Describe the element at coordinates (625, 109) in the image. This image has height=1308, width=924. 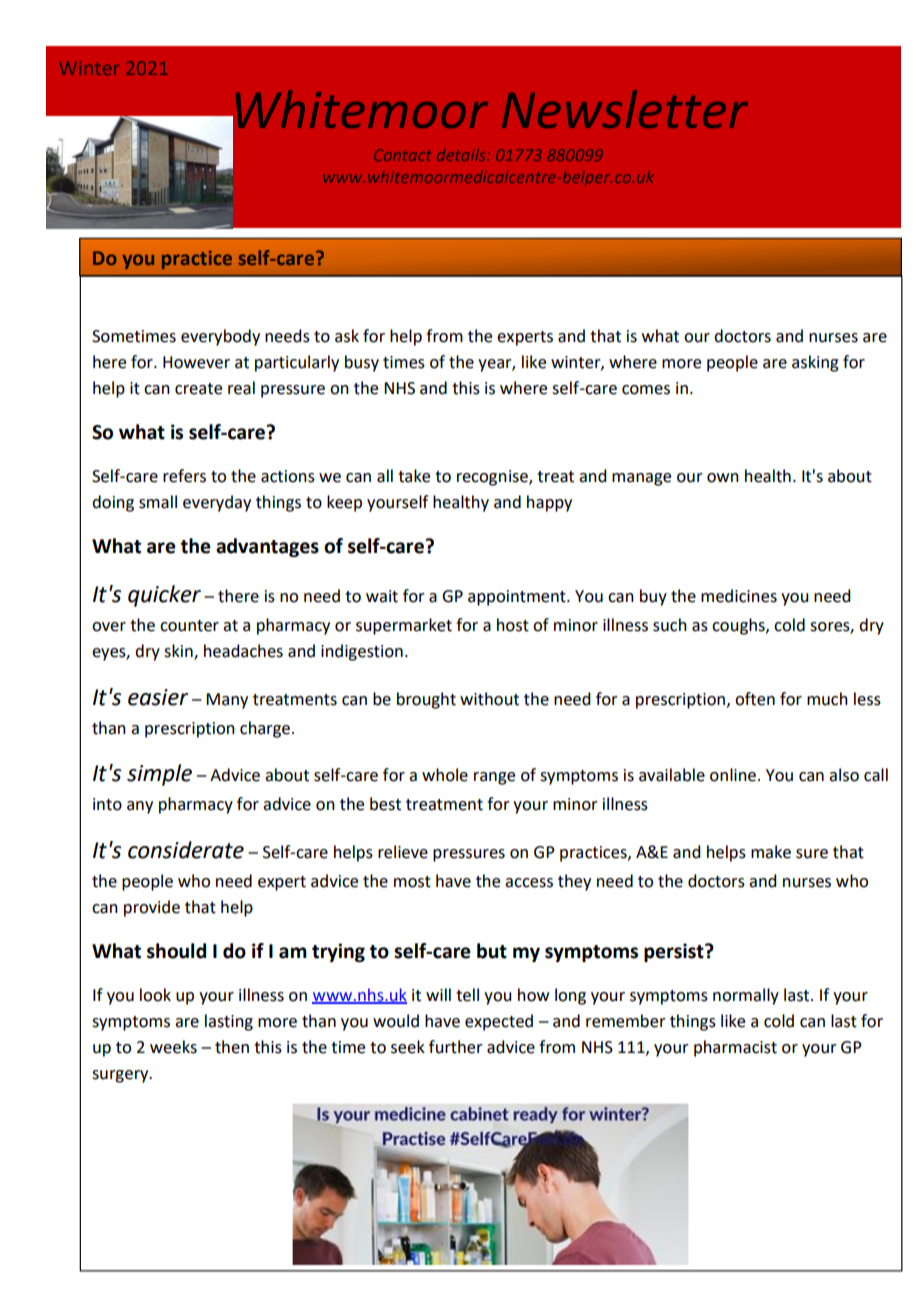
I see `Newsletter` at that location.
